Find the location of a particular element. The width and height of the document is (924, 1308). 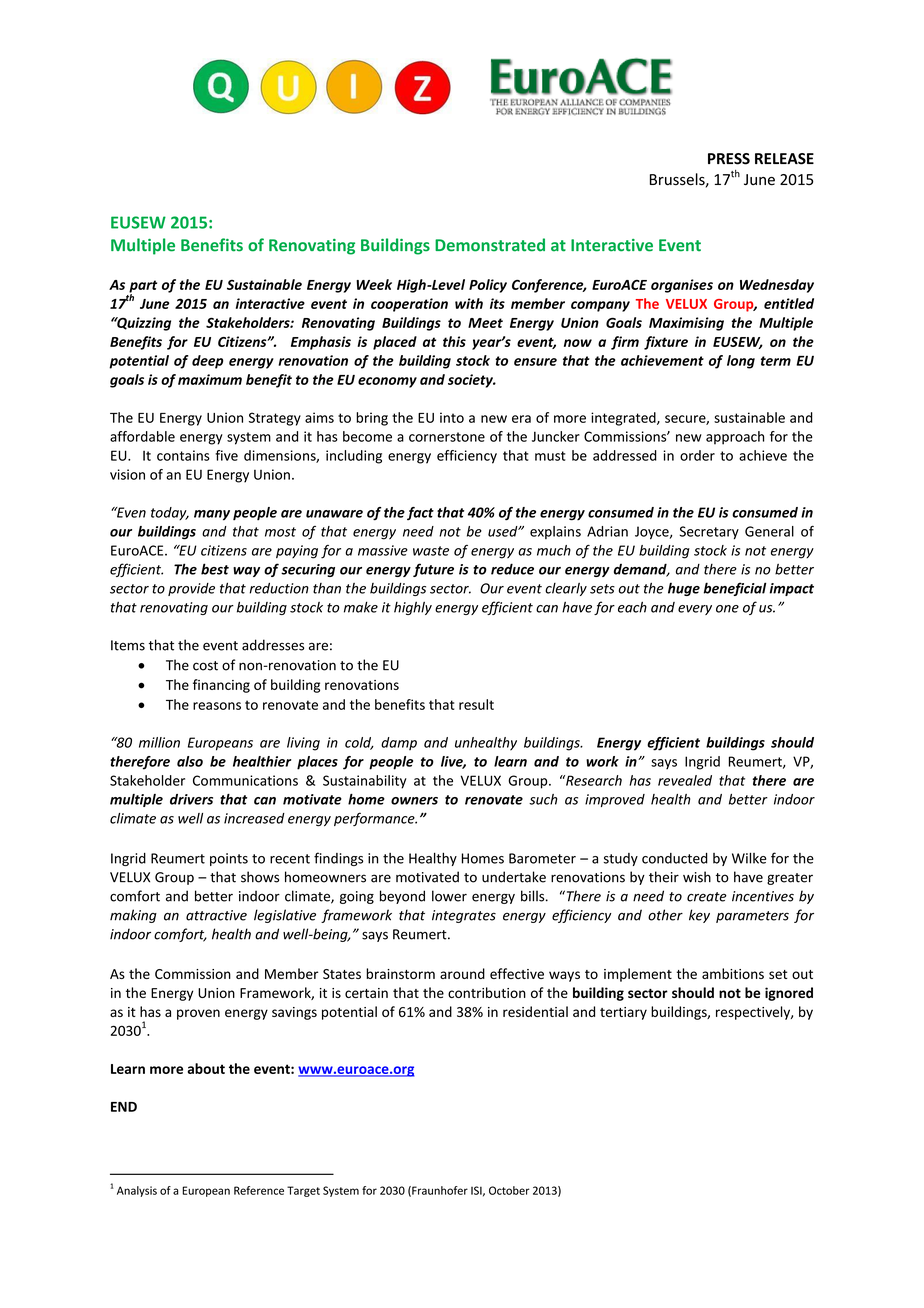

October is located at coordinates (509, 1190).
